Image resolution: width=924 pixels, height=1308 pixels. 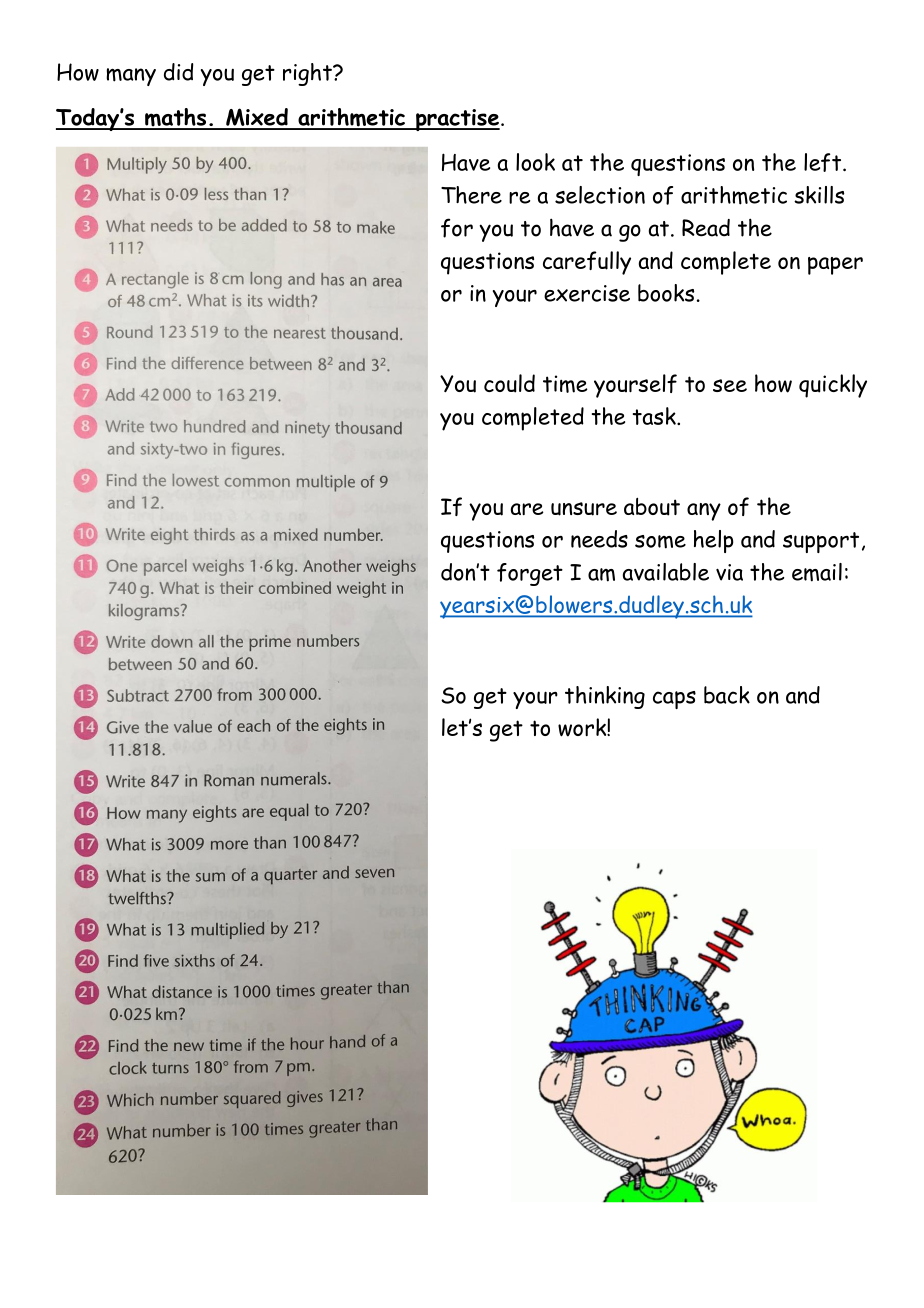 I want to click on unsure, so click(x=584, y=509).
